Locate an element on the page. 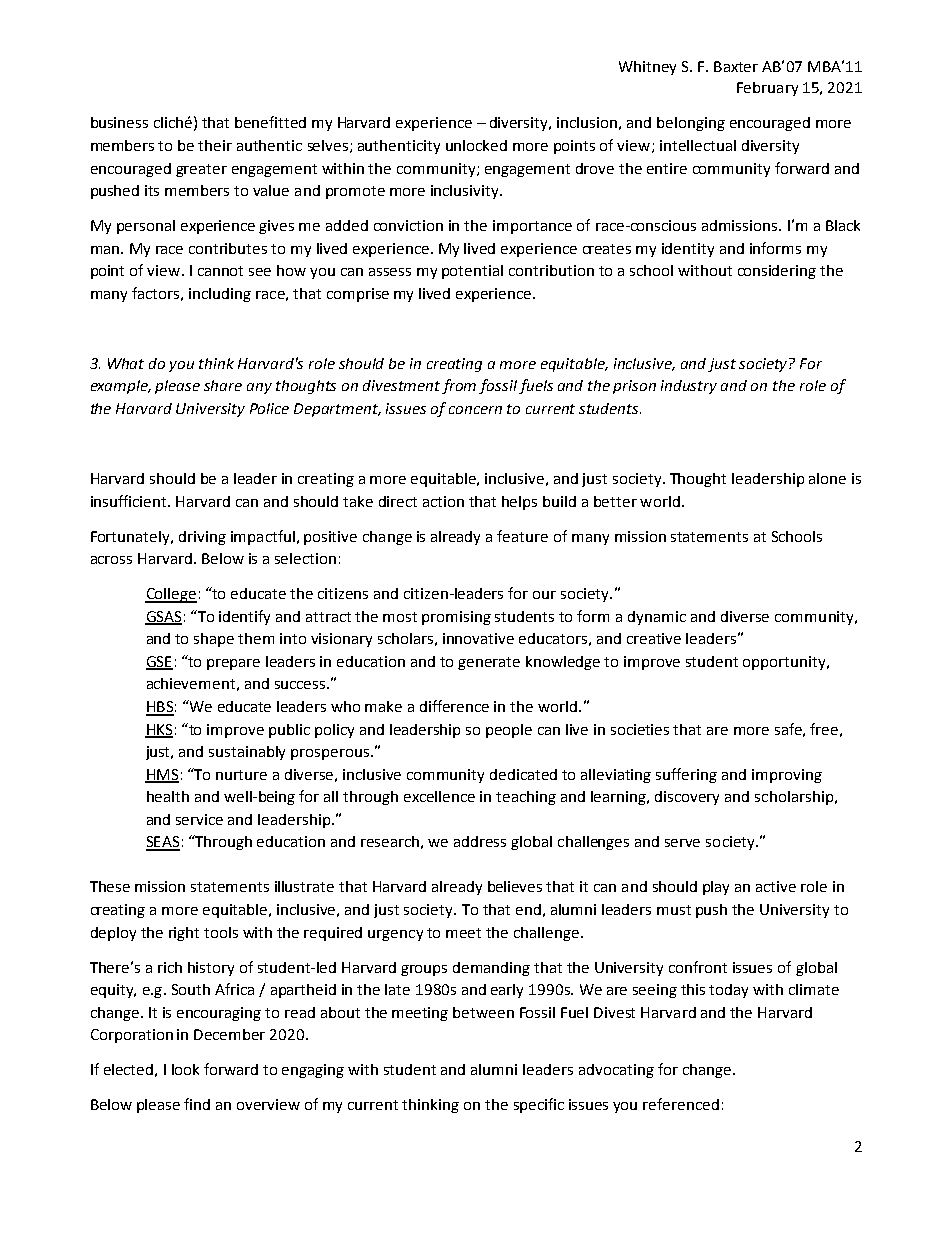  improving is located at coordinates (787, 776).
